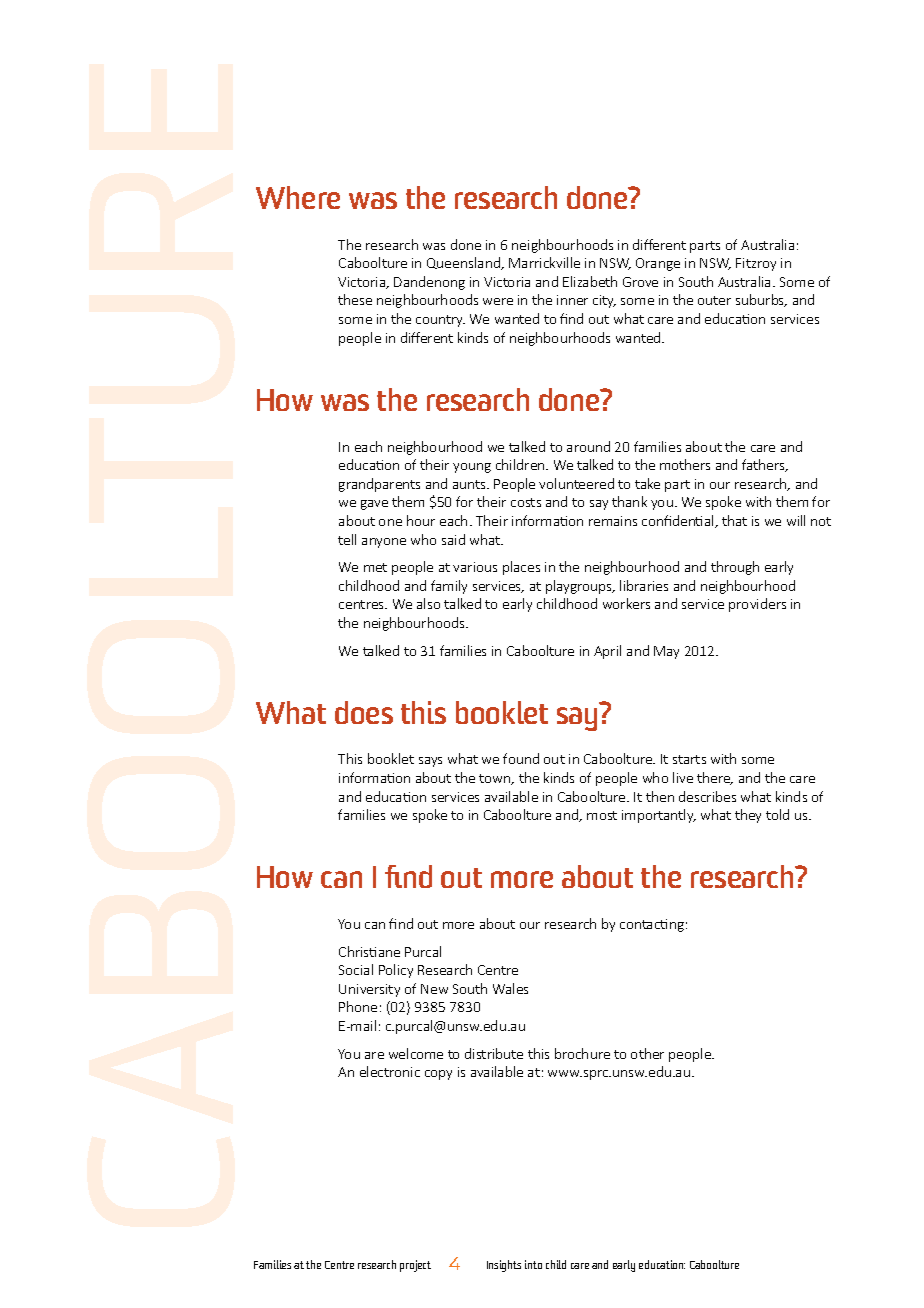 This image has height=1308, width=924. I want to click on these, so click(355, 299).
